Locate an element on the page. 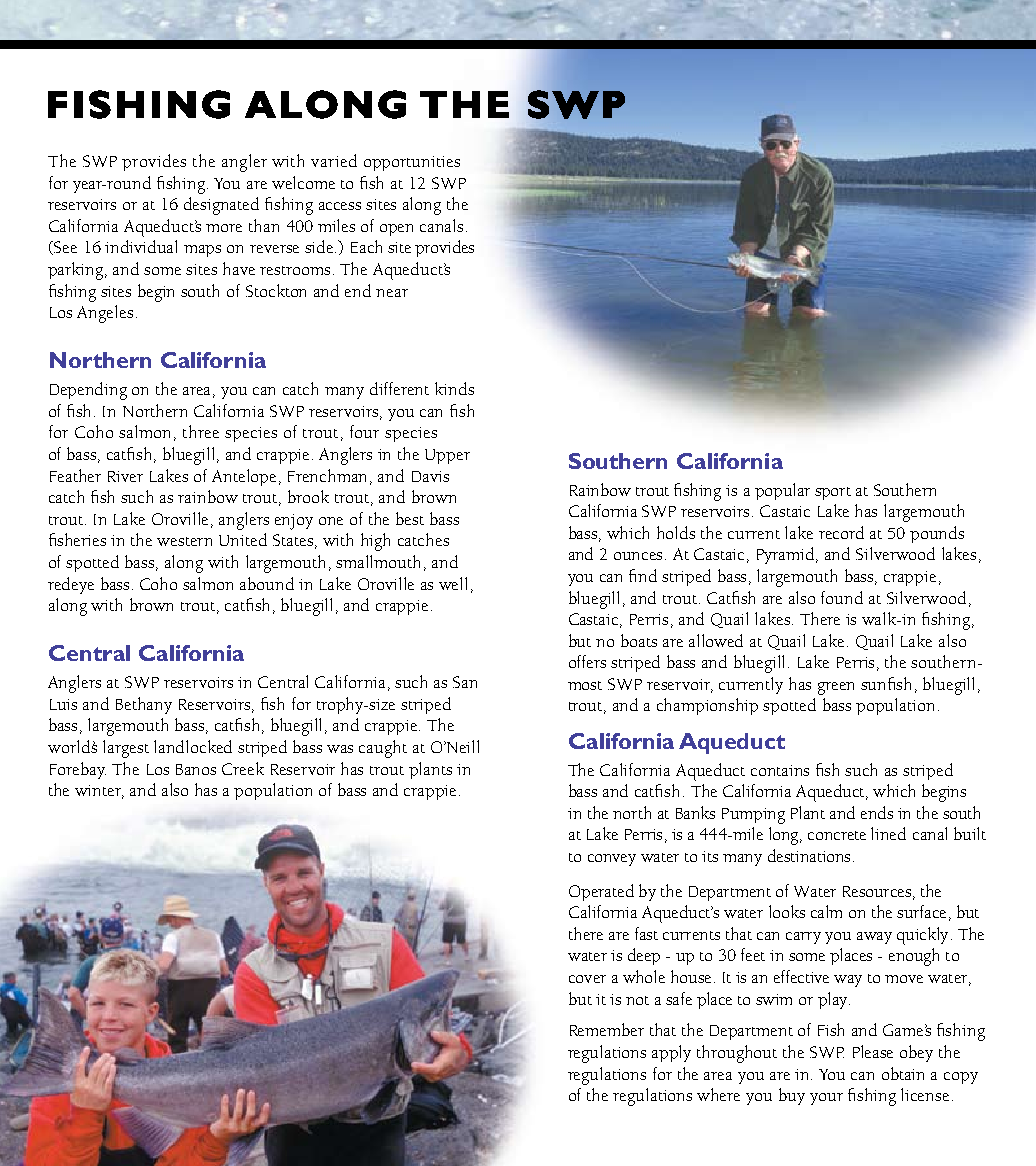  offers is located at coordinates (587, 661).
